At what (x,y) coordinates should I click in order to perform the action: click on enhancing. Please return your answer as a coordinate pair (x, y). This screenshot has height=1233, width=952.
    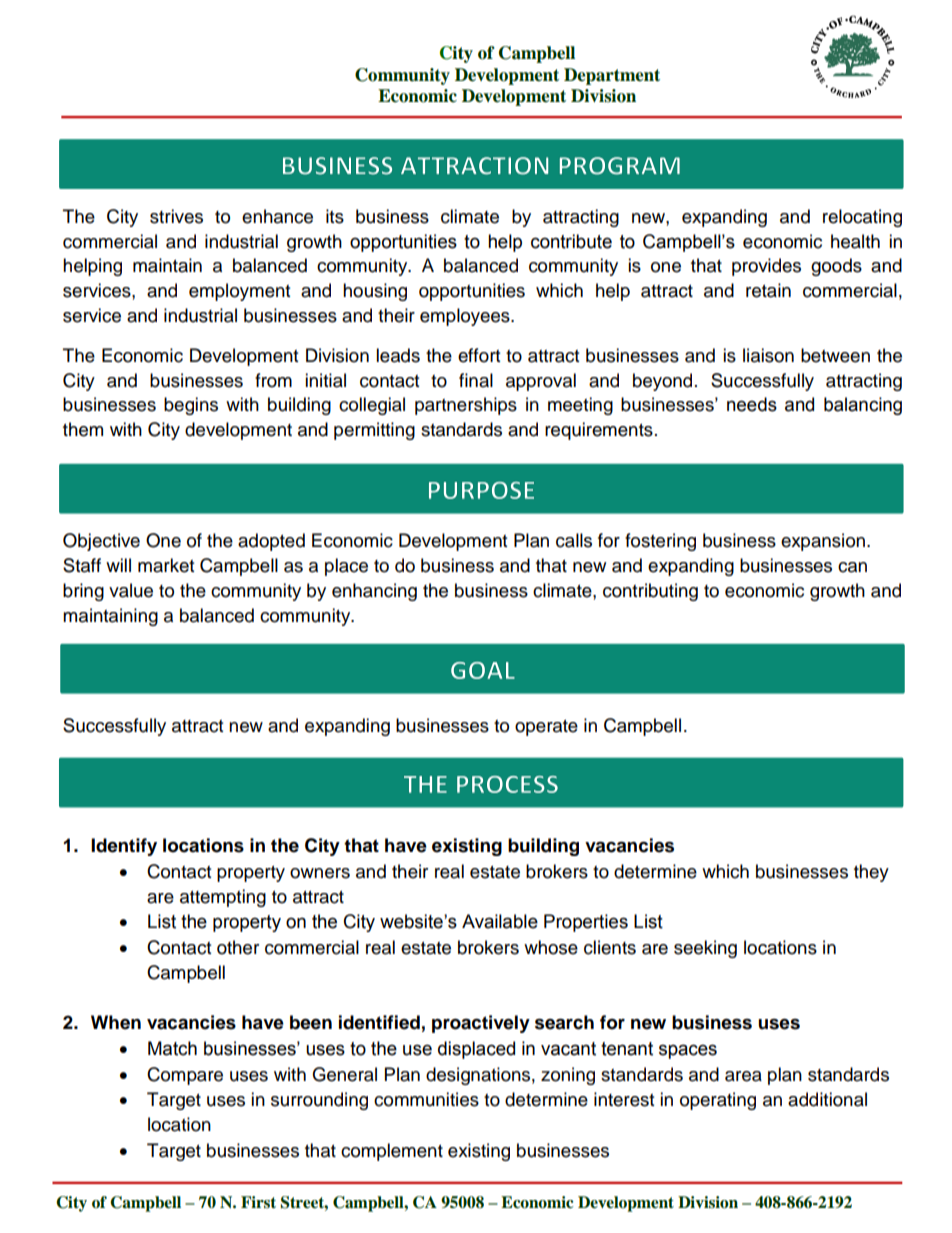
    Looking at the image, I should click on (374, 592).
